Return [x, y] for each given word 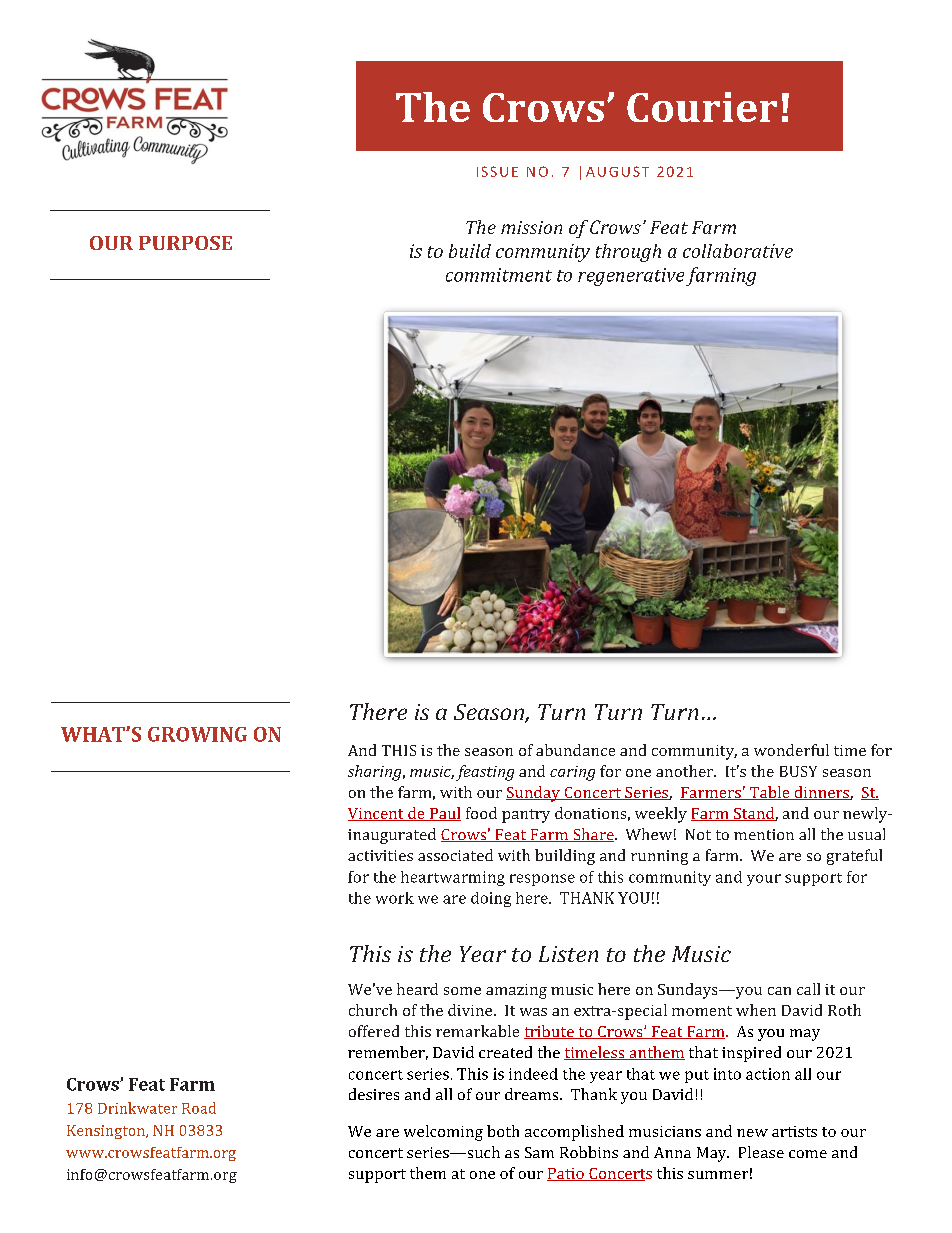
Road [199, 1108]
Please [761, 1152]
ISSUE [497, 171]
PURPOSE [185, 243]
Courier [702, 107]
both [503, 1131]
